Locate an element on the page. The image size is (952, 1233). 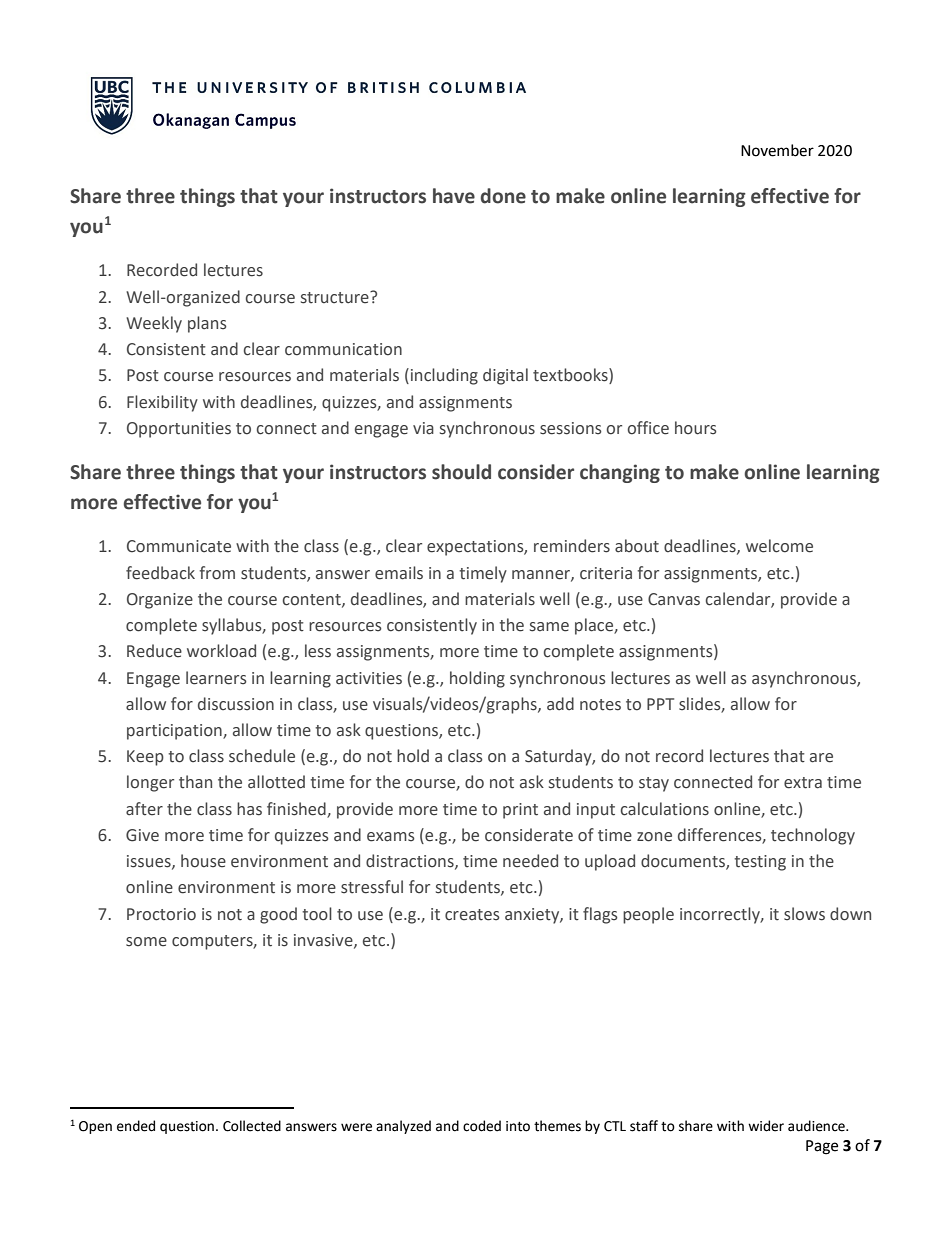
should is located at coordinates (461, 472).
